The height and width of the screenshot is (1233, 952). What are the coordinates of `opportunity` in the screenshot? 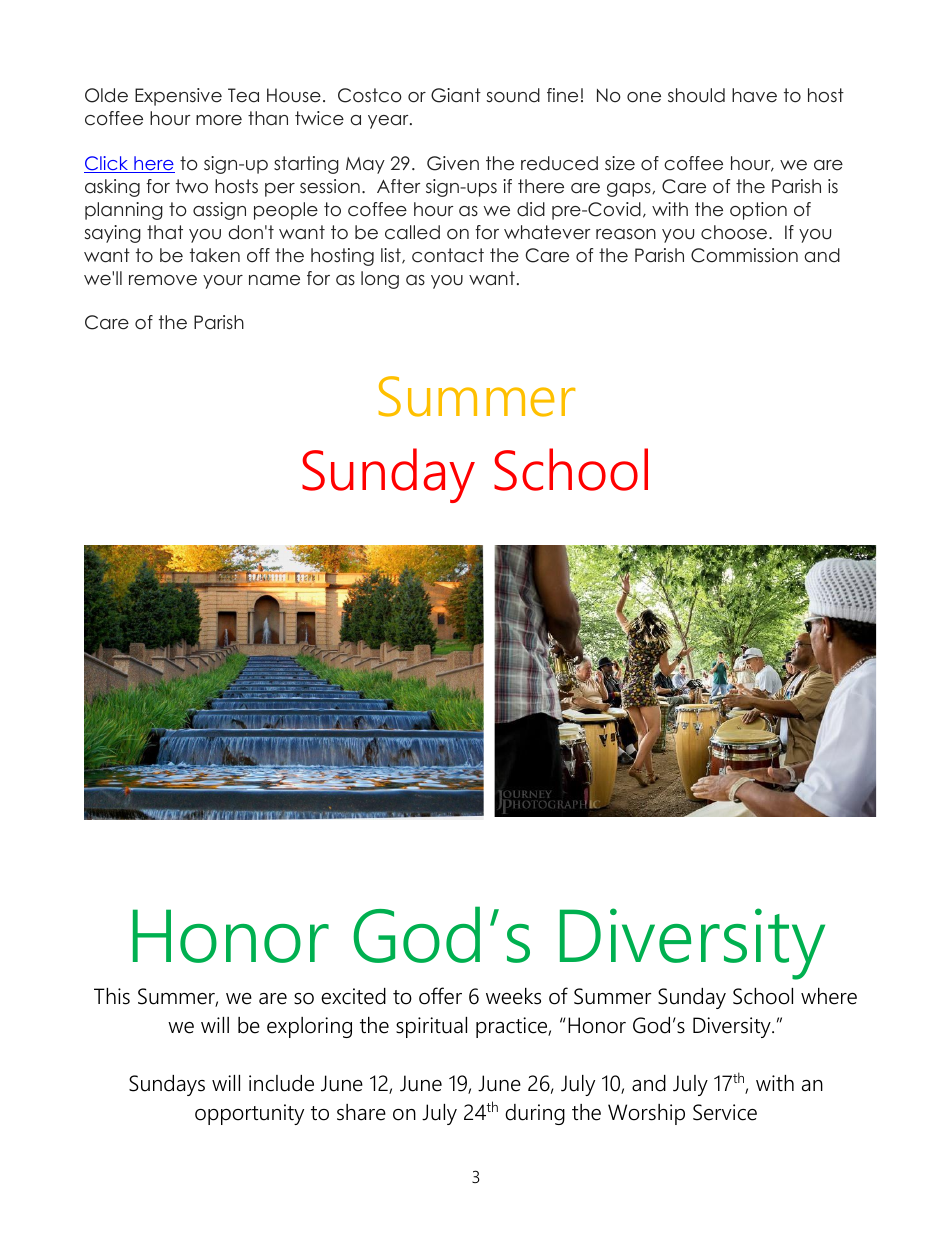 It's located at (249, 1114).
